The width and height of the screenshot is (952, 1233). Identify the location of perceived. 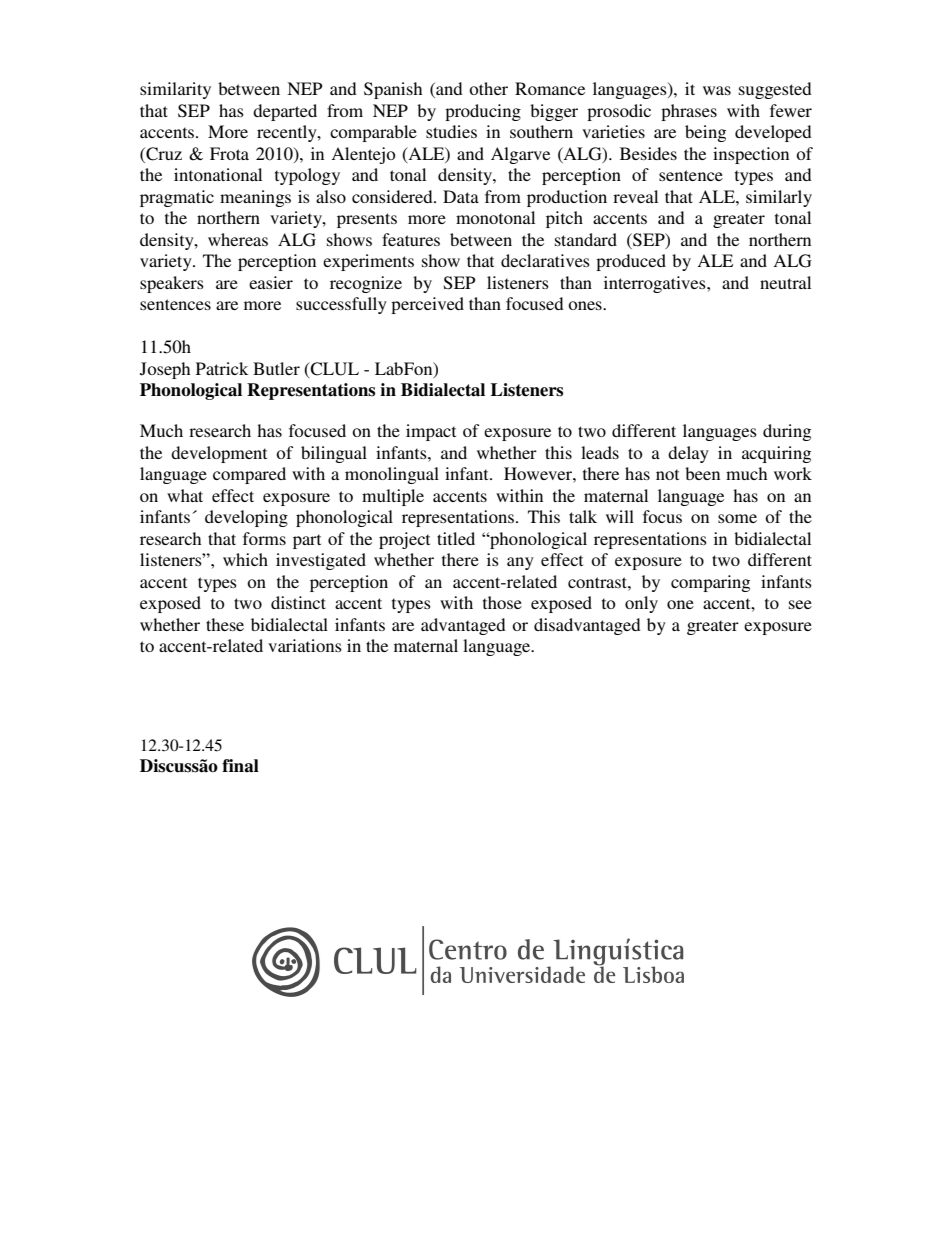
(427, 305).
